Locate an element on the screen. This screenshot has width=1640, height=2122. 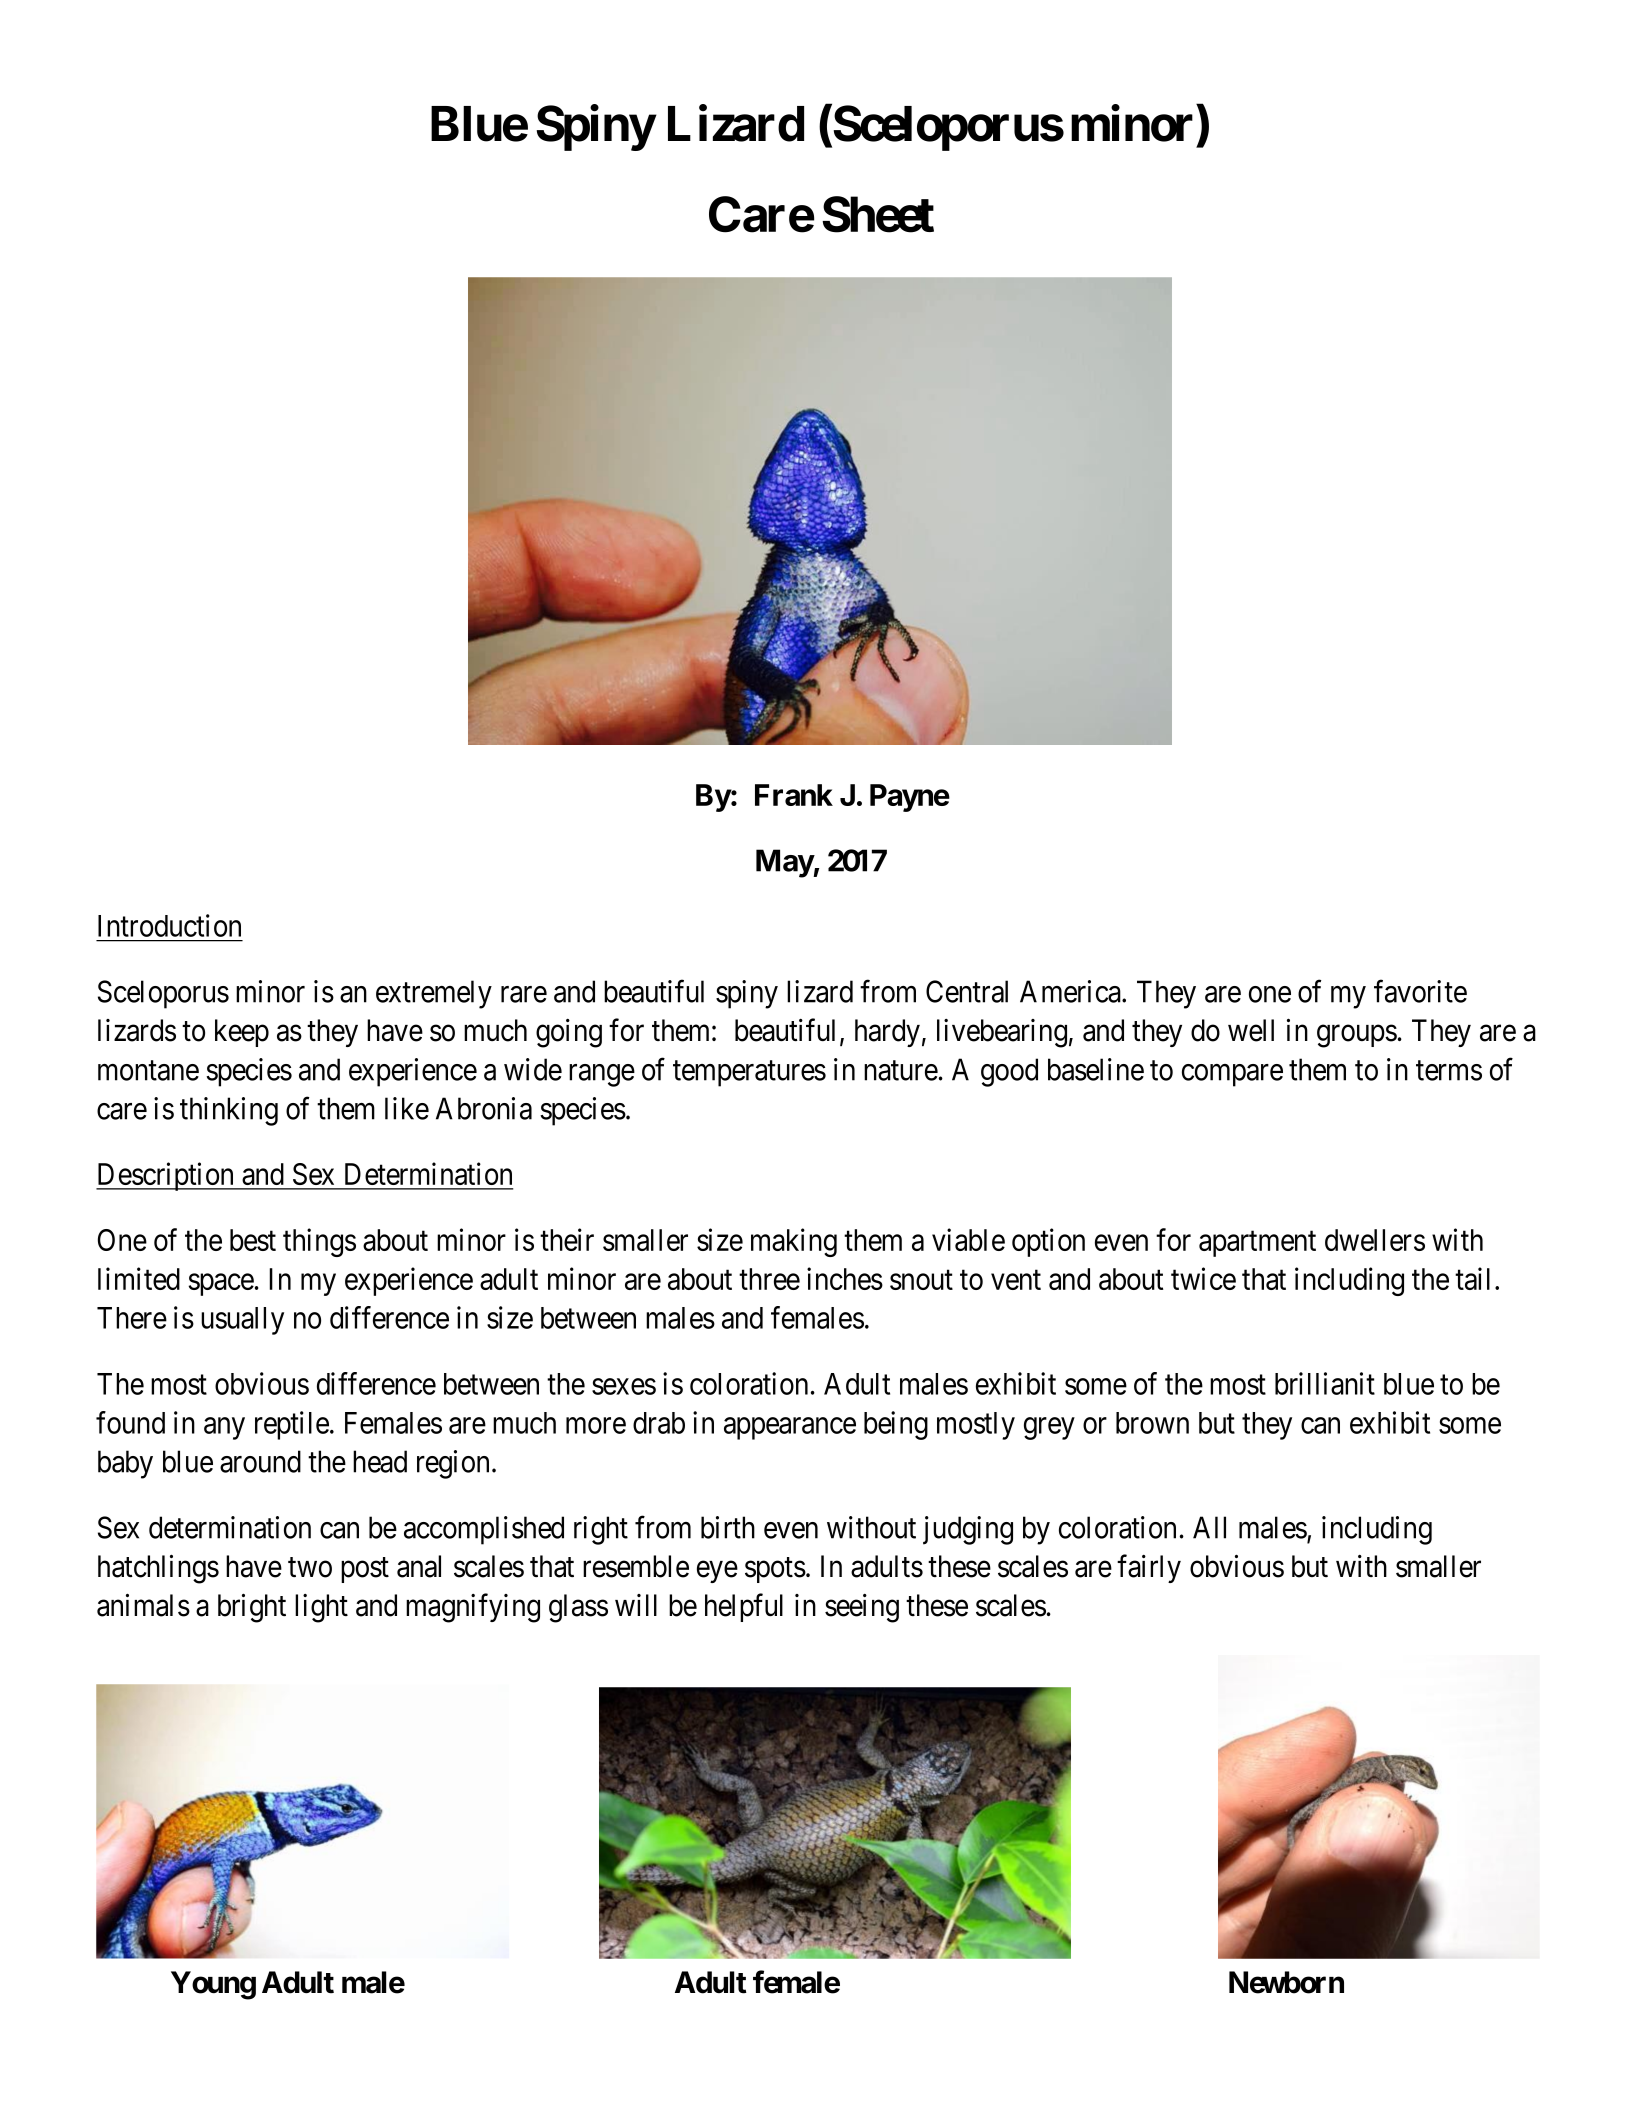
around is located at coordinates (260, 1461).
